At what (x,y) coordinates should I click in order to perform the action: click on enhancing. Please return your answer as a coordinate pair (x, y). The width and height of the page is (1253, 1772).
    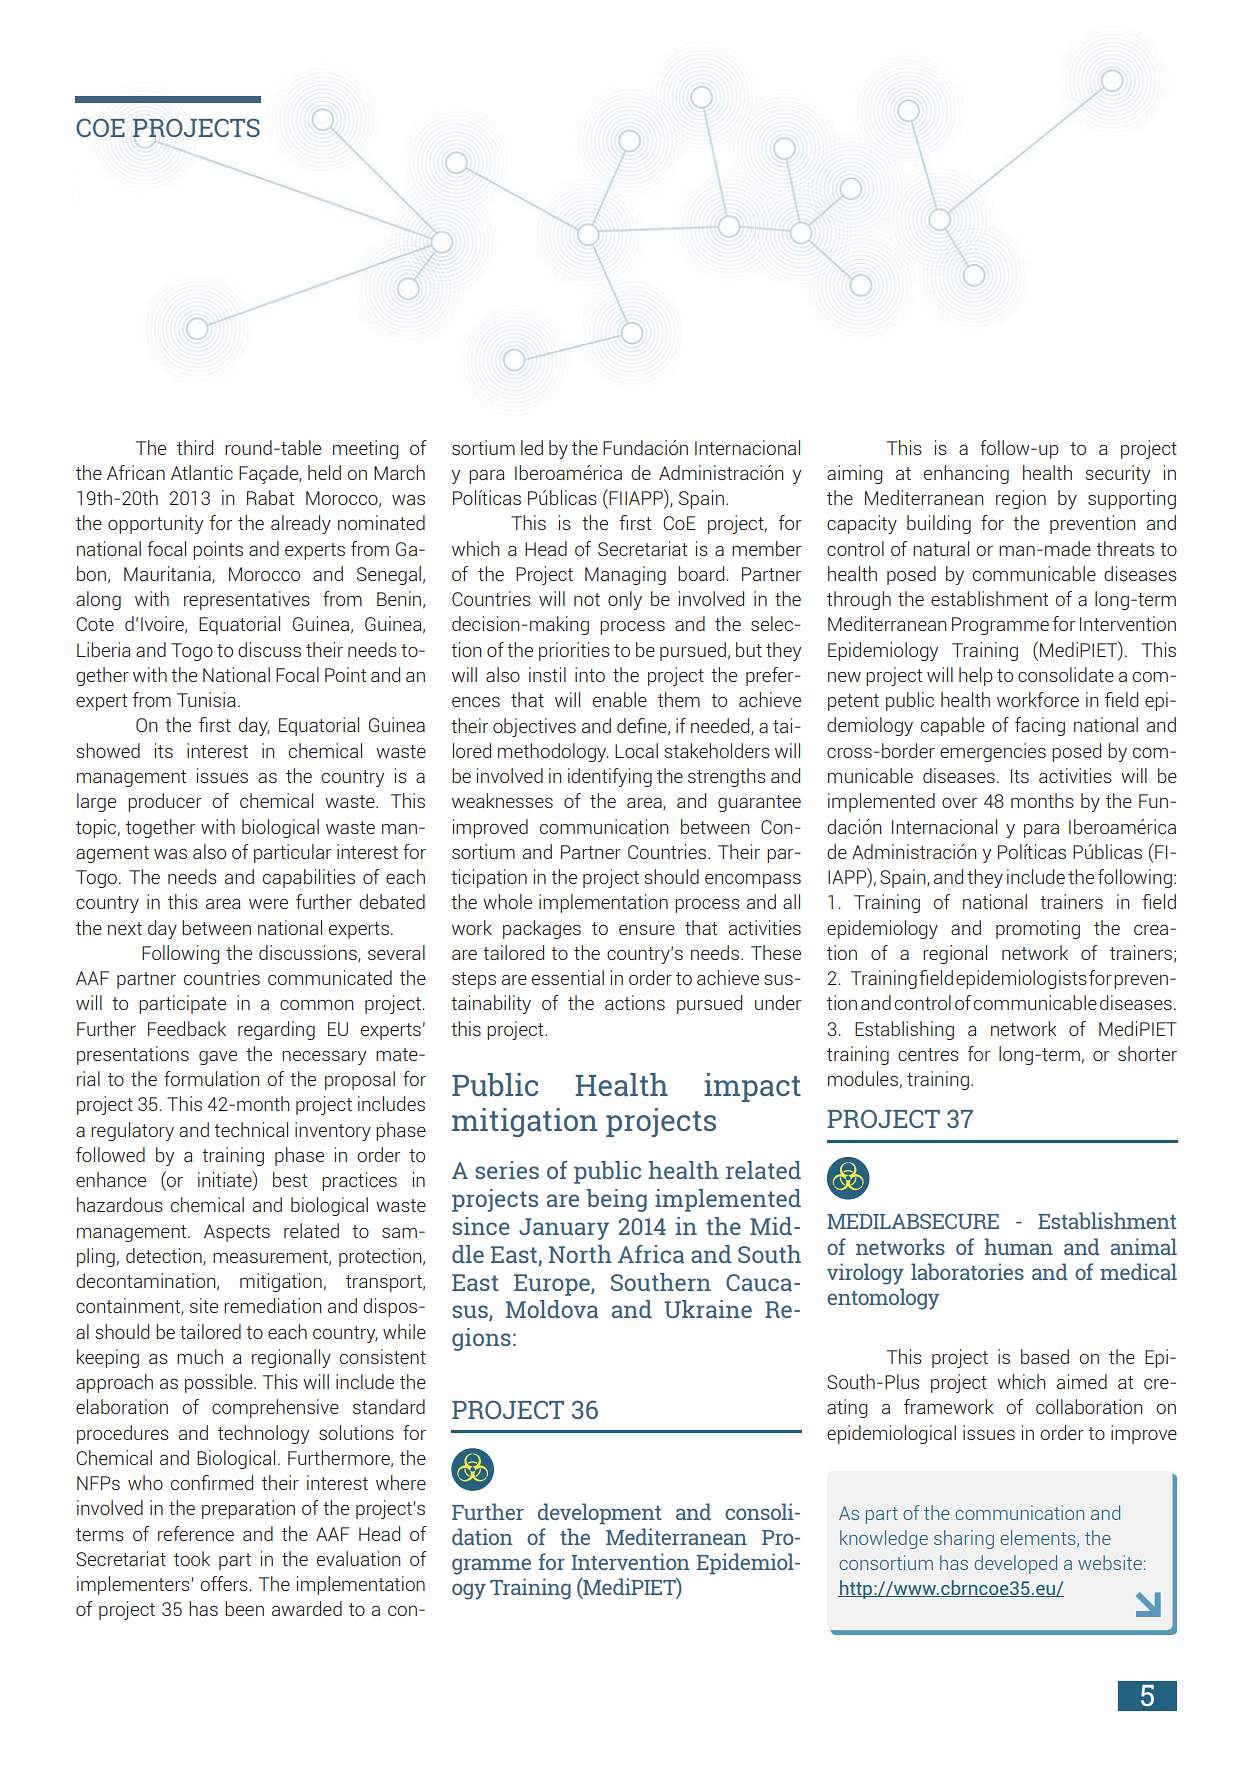
    Looking at the image, I should click on (966, 474).
